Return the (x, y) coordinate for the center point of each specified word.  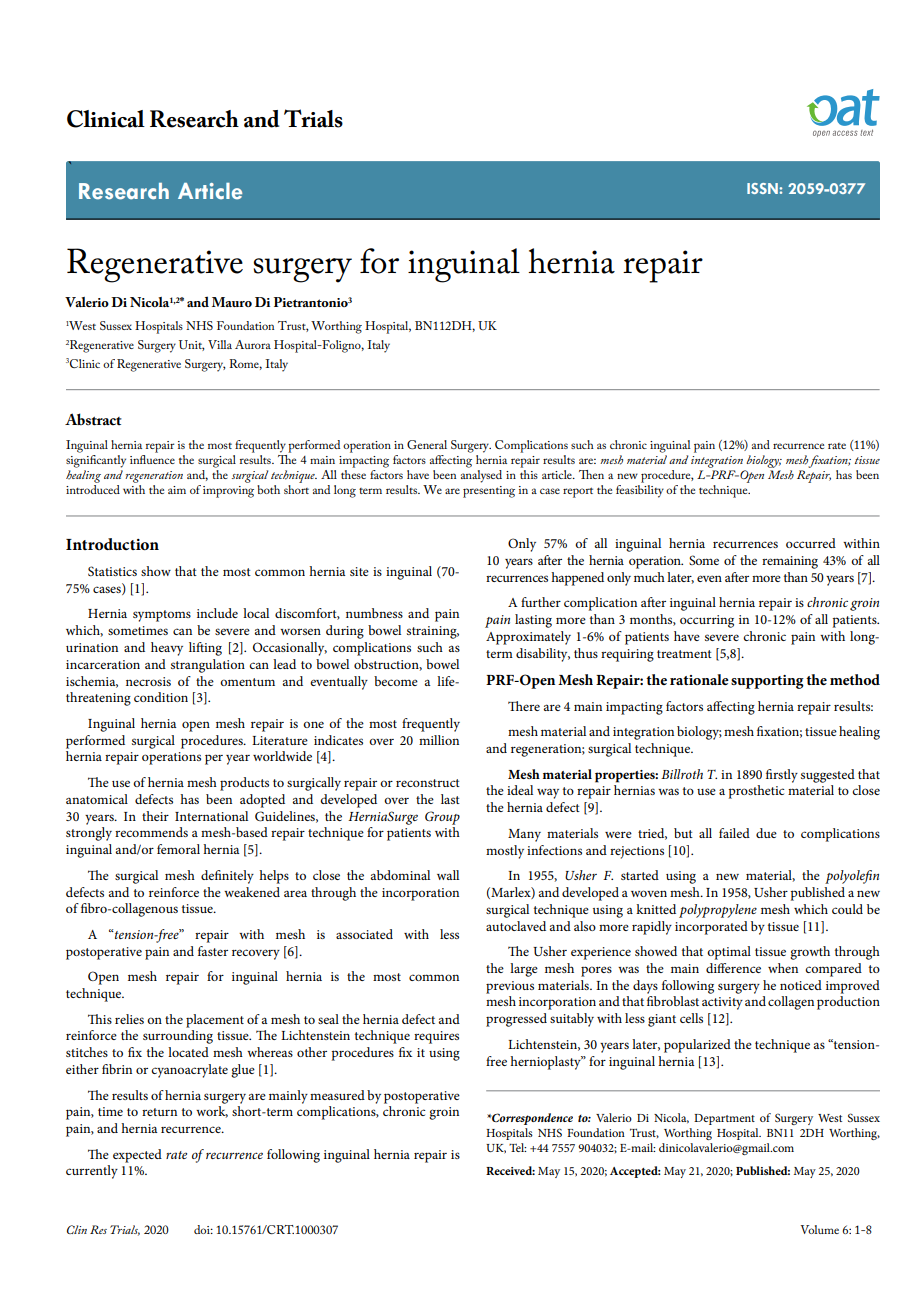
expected (137, 1156)
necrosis (148, 681)
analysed (481, 476)
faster (213, 951)
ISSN (763, 188)
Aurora (253, 344)
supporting (767, 682)
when (783, 968)
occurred (811, 543)
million (439, 740)
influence (152, 459)
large (524, 970)
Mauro (232, 302)
